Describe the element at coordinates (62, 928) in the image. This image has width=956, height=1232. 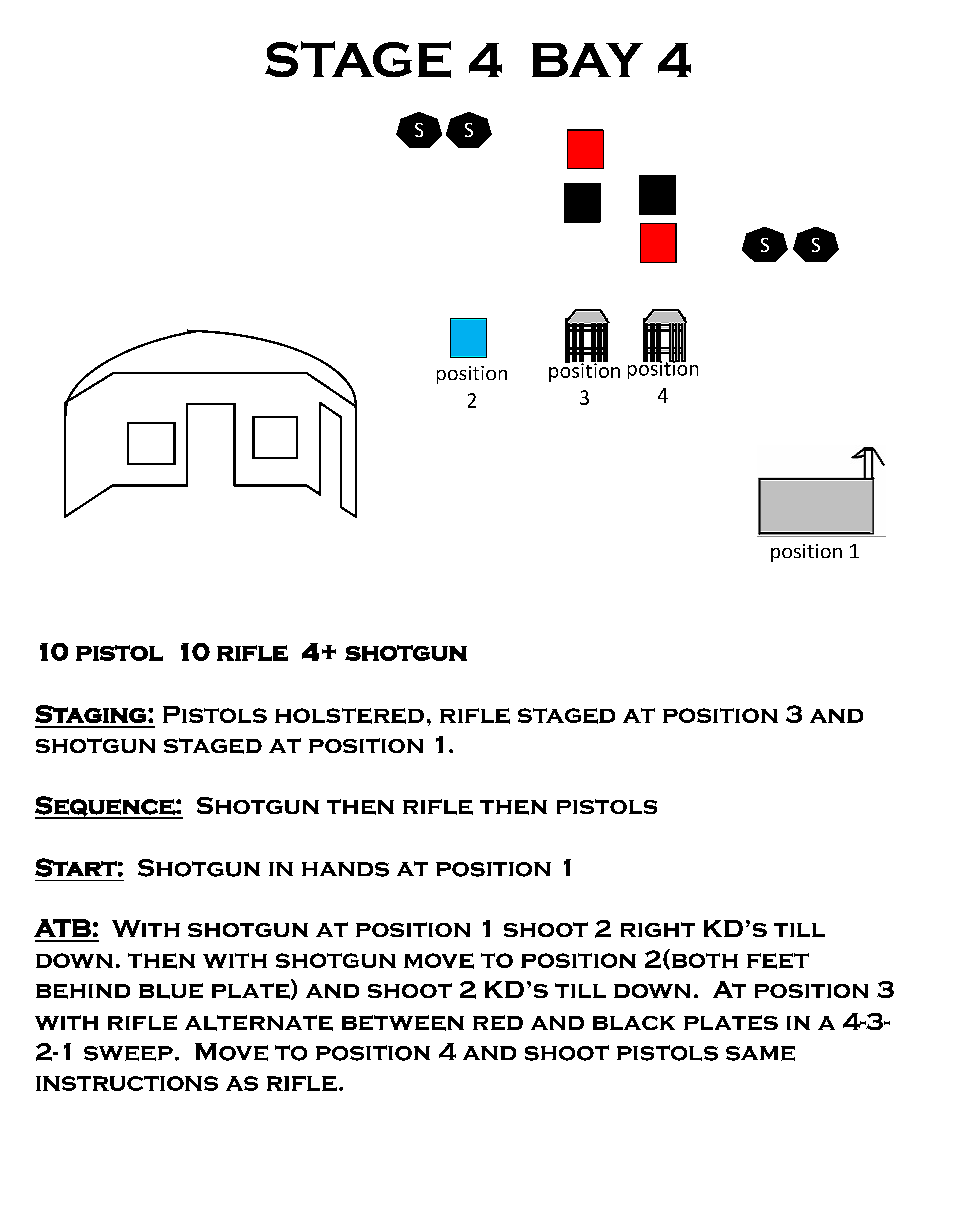
I see `ATB` at that location.
